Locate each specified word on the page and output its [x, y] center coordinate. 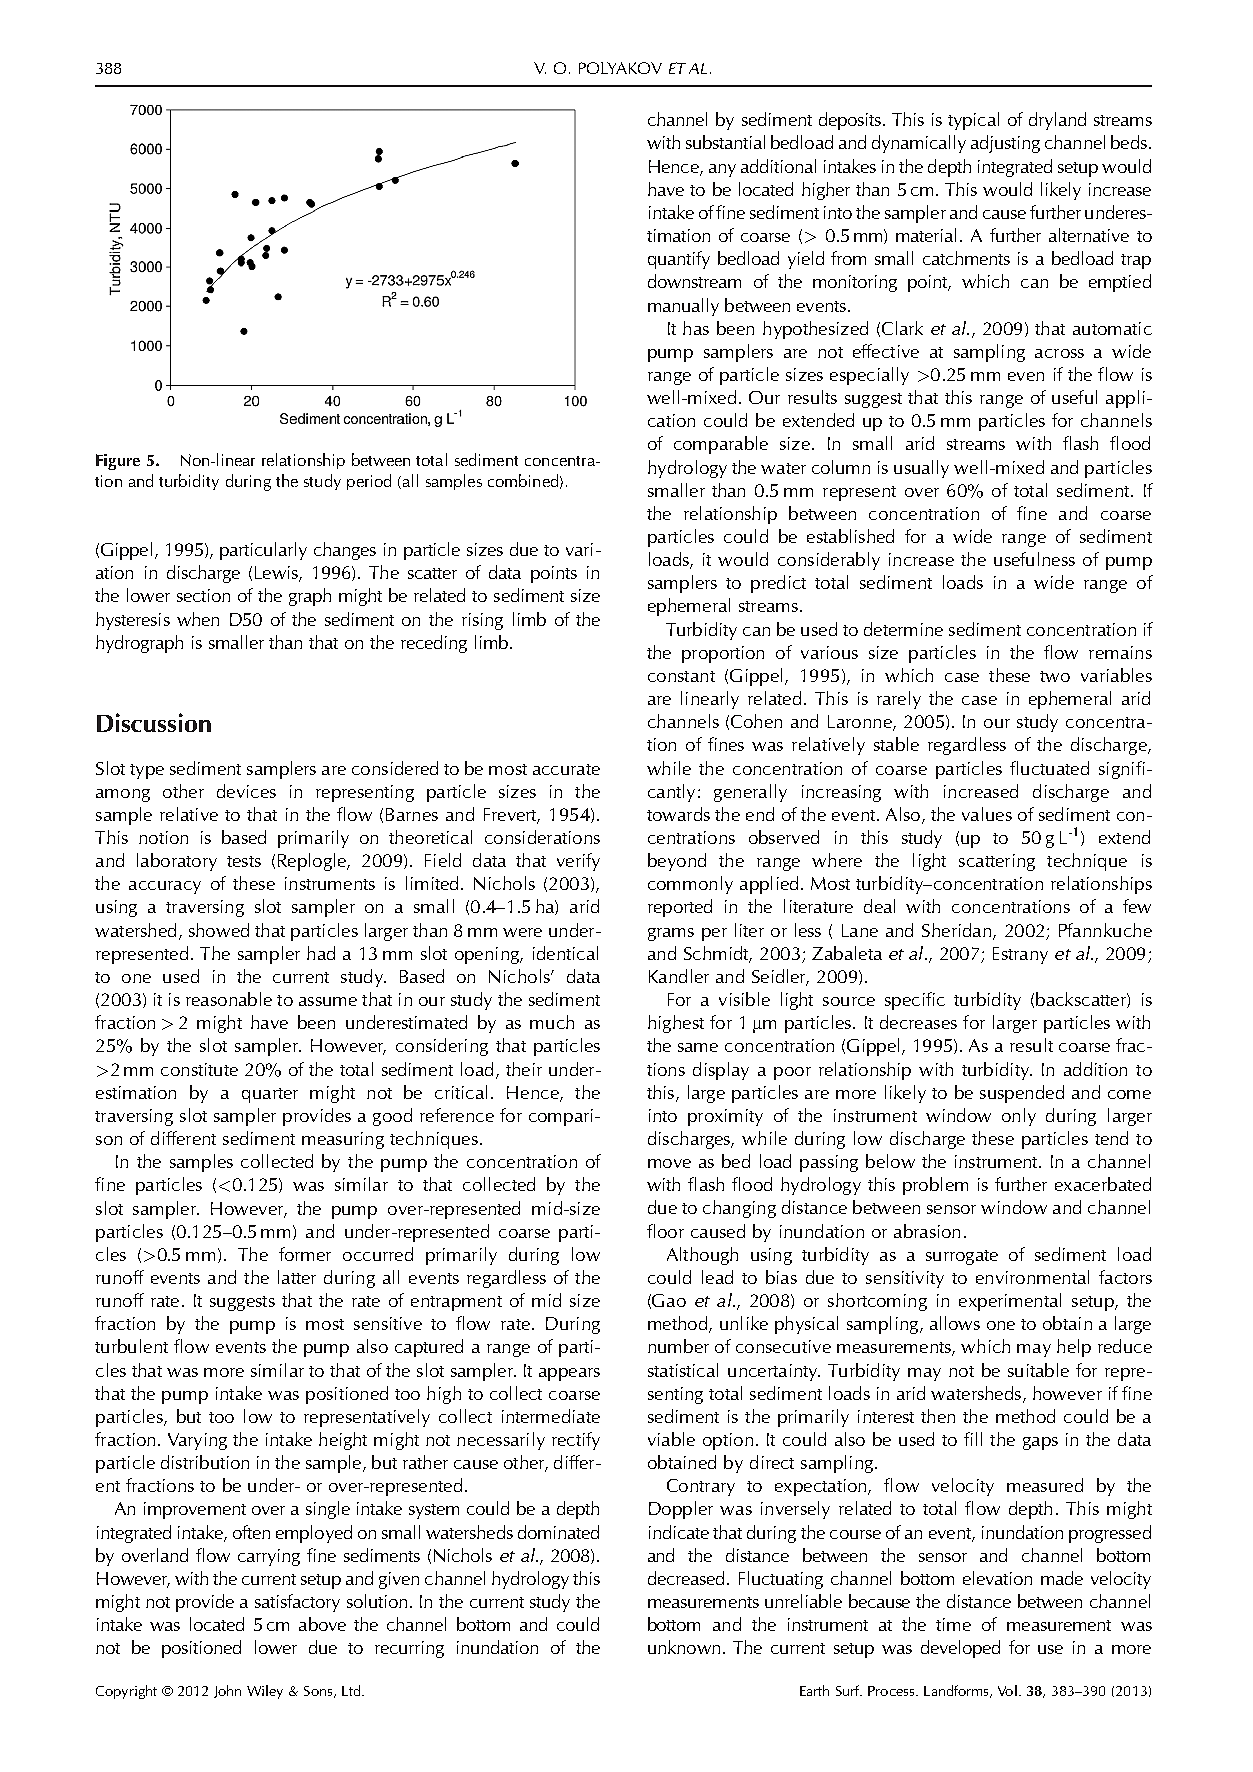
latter [297, 1277]
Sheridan [956, 930]
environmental [1032, 1277]
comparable [721, 445]
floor [665, 1231]
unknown [684, 1647]
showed [219, 930]
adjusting [1005, 144]
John [227, 1691]
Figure [118, 462]
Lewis [277, 574]
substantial [725, 142]
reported [680, 908]
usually [921, 469]
